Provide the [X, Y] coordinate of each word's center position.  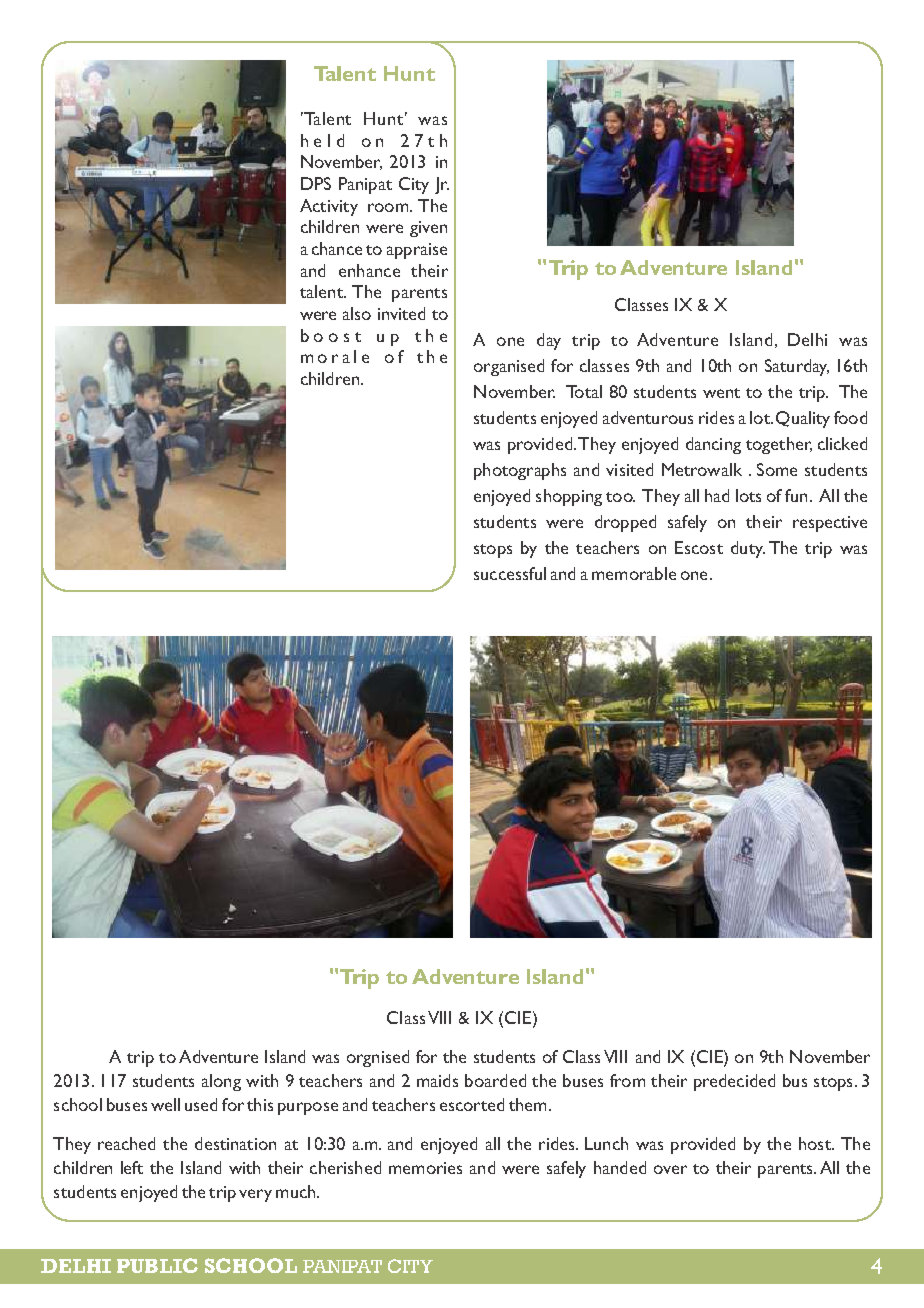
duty [748, 549]
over [670, 1169]
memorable [634, 573]
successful [510, 573]
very [255, 1195]
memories [425, 1168]
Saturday [797, 367]
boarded [495, 1080]
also [357, 313]
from [627, 1080]
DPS [316, 183]
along [221, 1082]
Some [777, 469]
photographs [520, 471]
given [428, 229]
